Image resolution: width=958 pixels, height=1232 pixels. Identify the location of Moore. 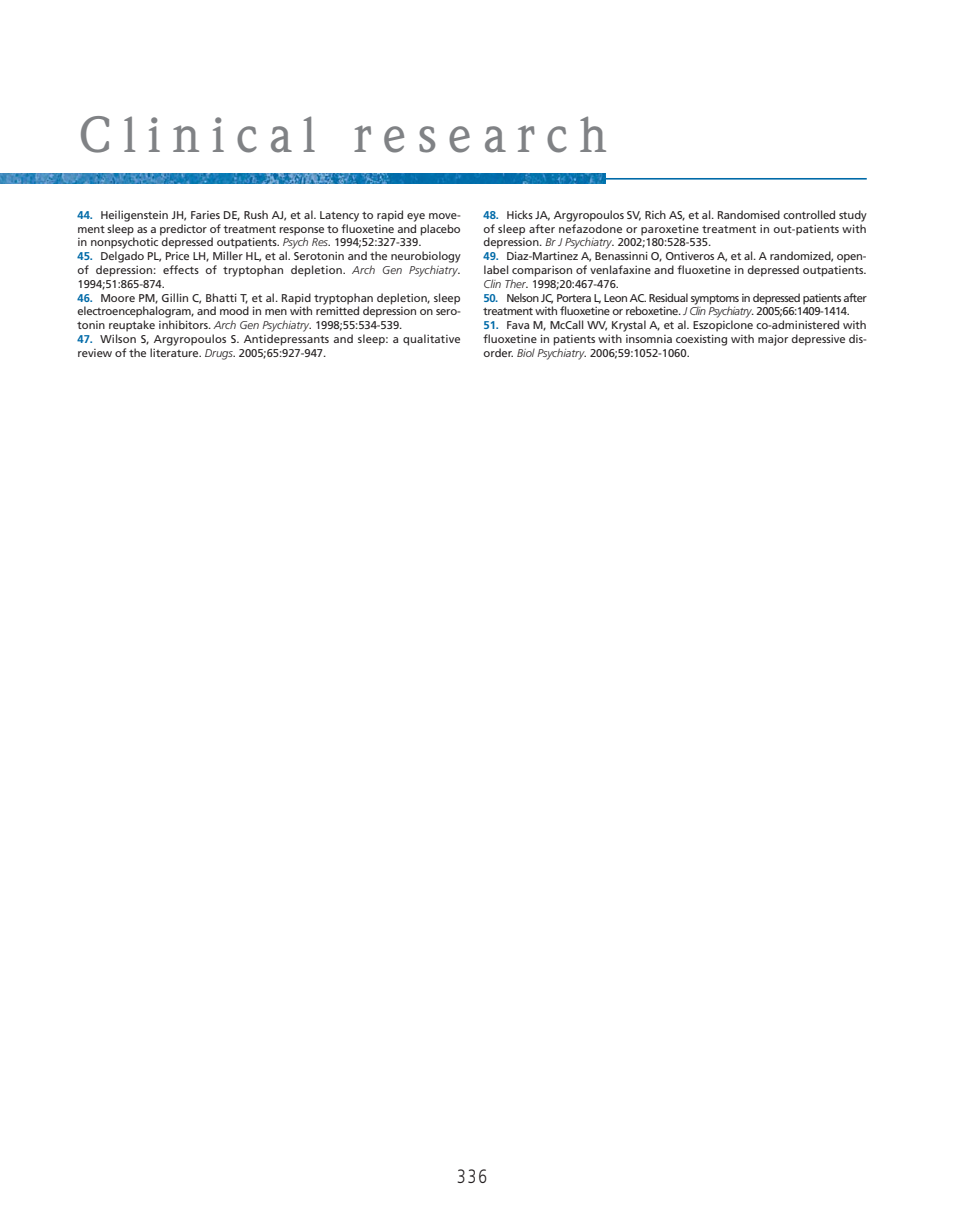
(118, 298).
